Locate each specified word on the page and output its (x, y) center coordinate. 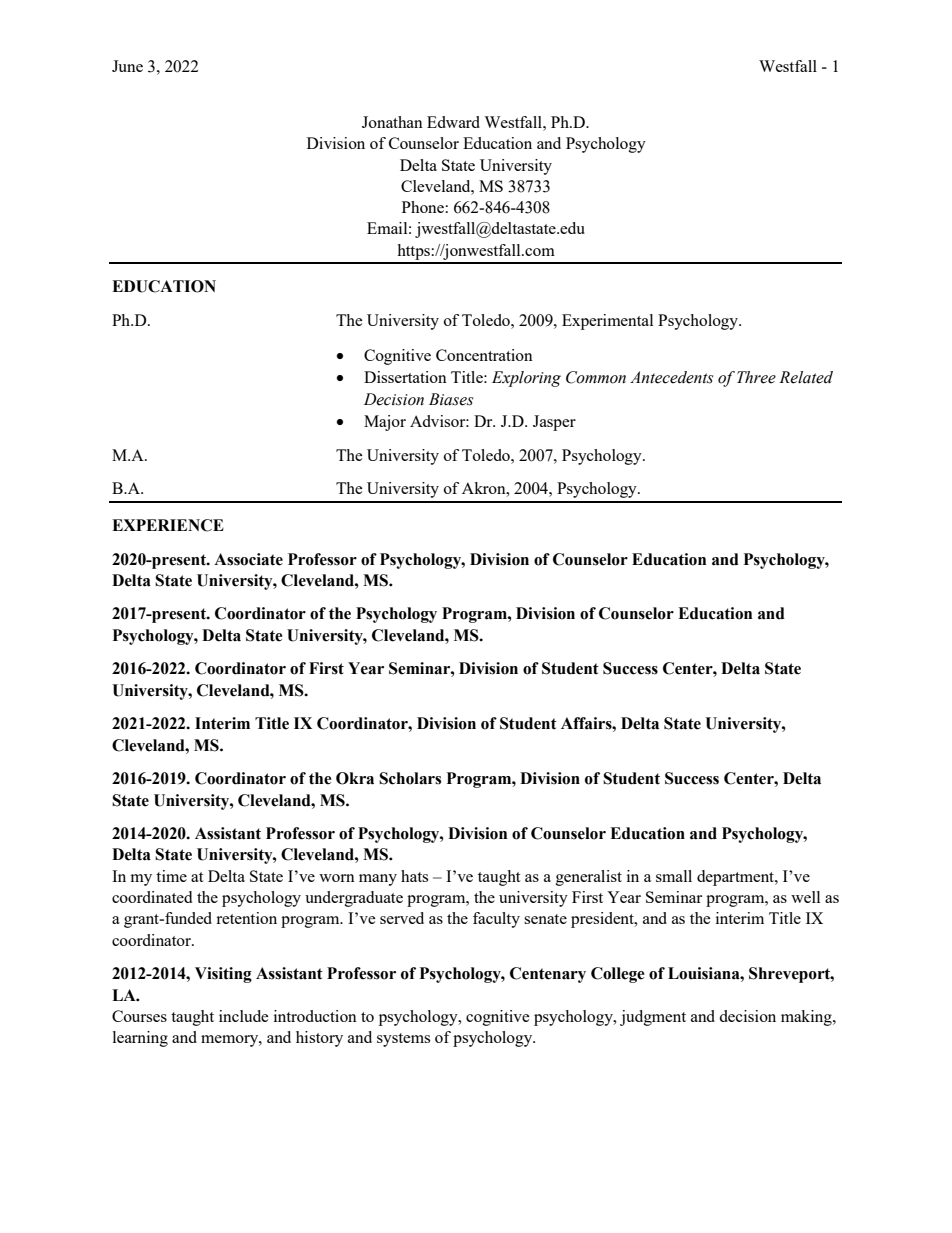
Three (756, 377)
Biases (451, 399)
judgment (653, 1018)
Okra (355, 778)
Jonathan (392, 122)
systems (403, 1040)
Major (385, 423)
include (244, 1016)
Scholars (410, 778)
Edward (453, 122)
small (674, 876)
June (127, 66)
